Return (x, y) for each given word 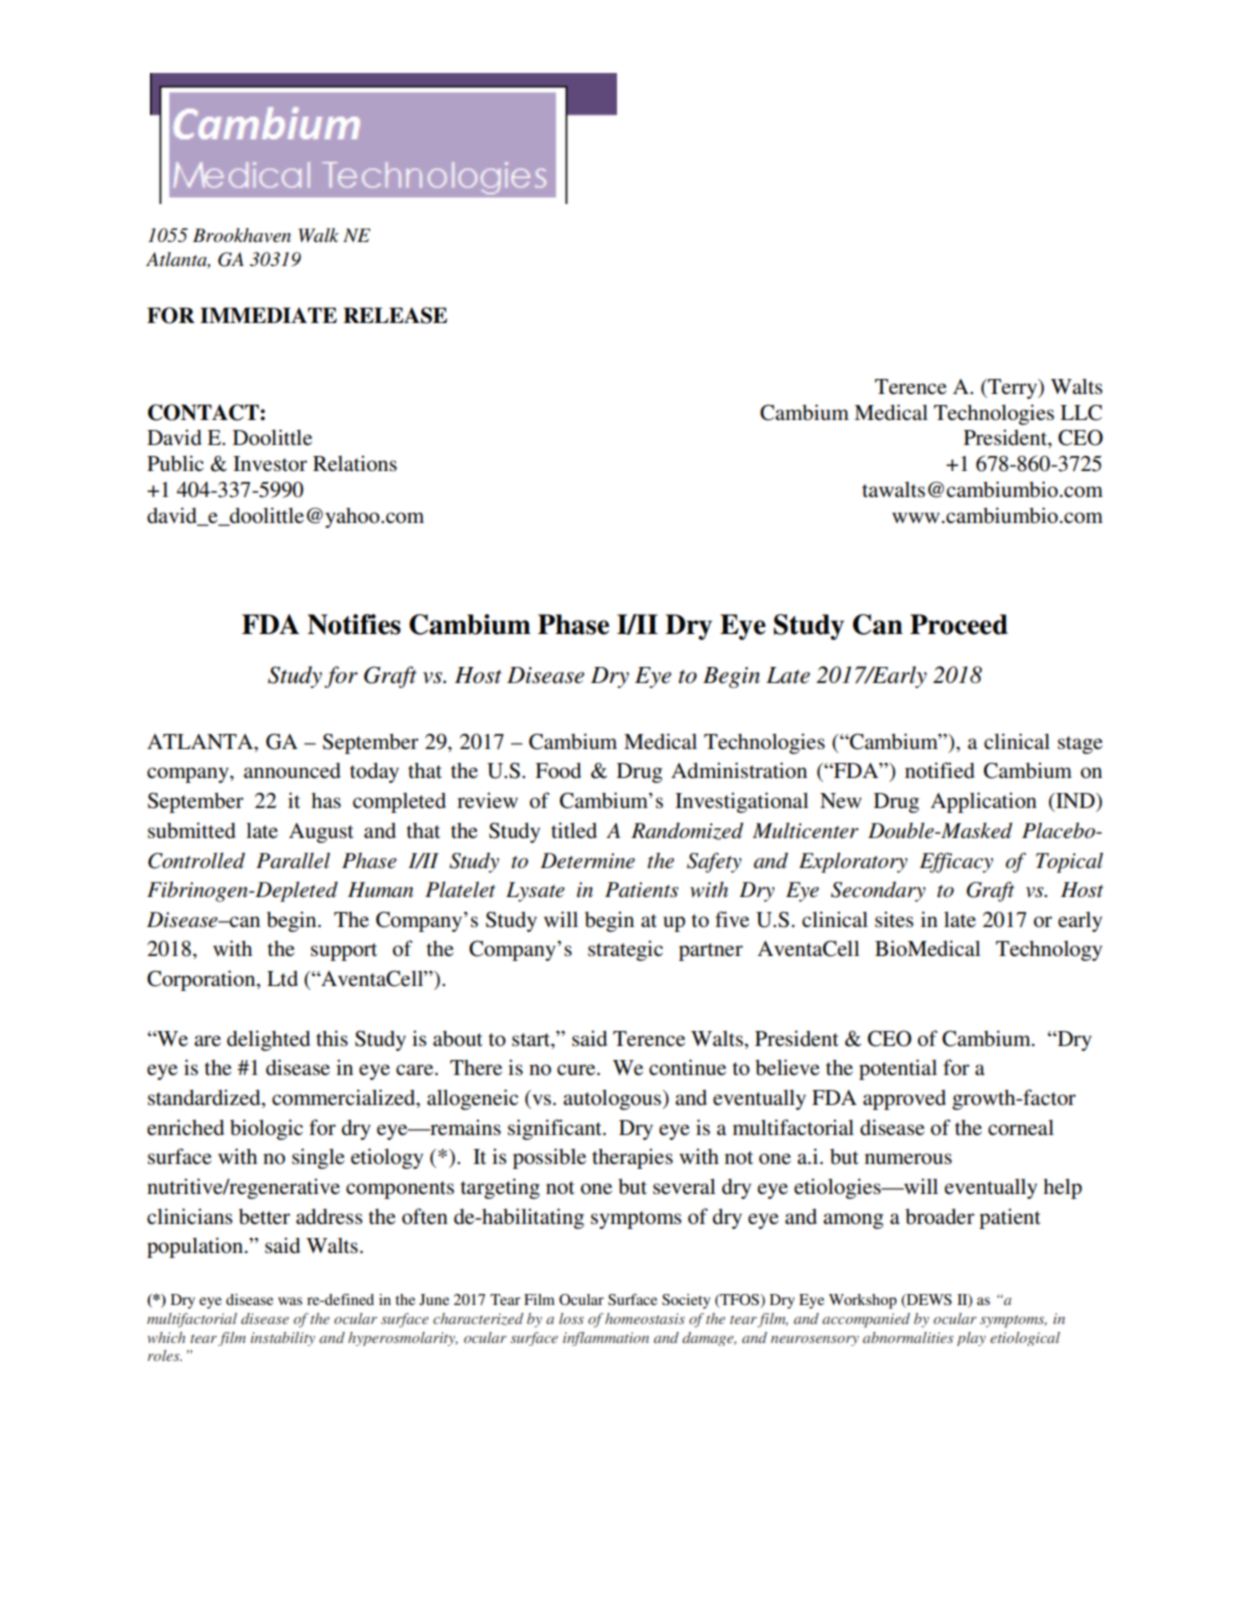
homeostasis (645, 1318)
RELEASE (395, 315)
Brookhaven (242, 235)
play (971, 1339)
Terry (1013, 389)
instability (282, 1339)
